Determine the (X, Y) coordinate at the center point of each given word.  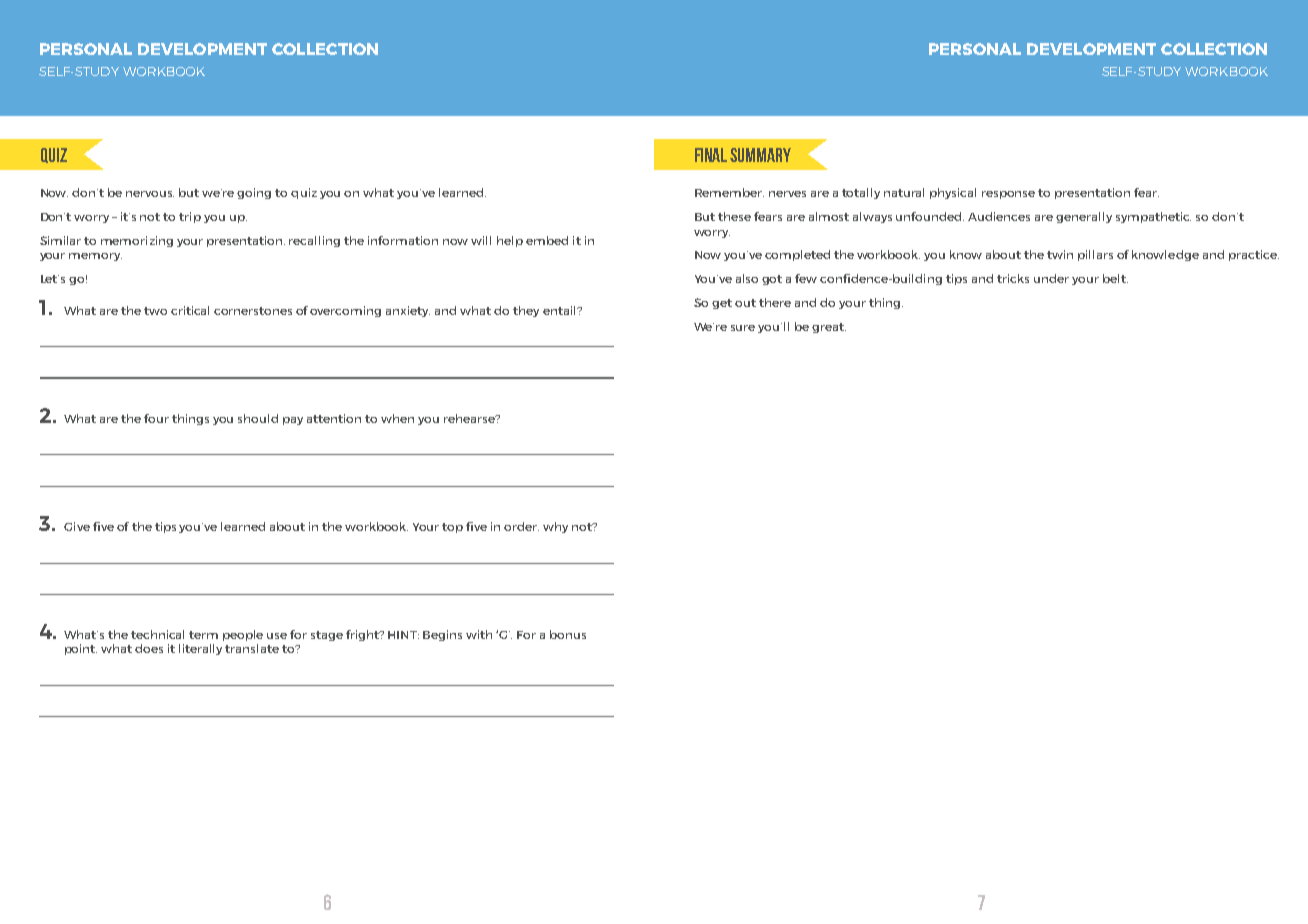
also (747, 278)
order (521, 526)
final (711, 155)
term (203, 635)
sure (743, 328)
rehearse (470, 418)
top (452, 528)
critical (190, 310)
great (829, 328)
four (156, 418)
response (1008, 195)
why (555, 527)
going (254, 193)
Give (77, 526)
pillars (1095, 255)
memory (95, 257)
